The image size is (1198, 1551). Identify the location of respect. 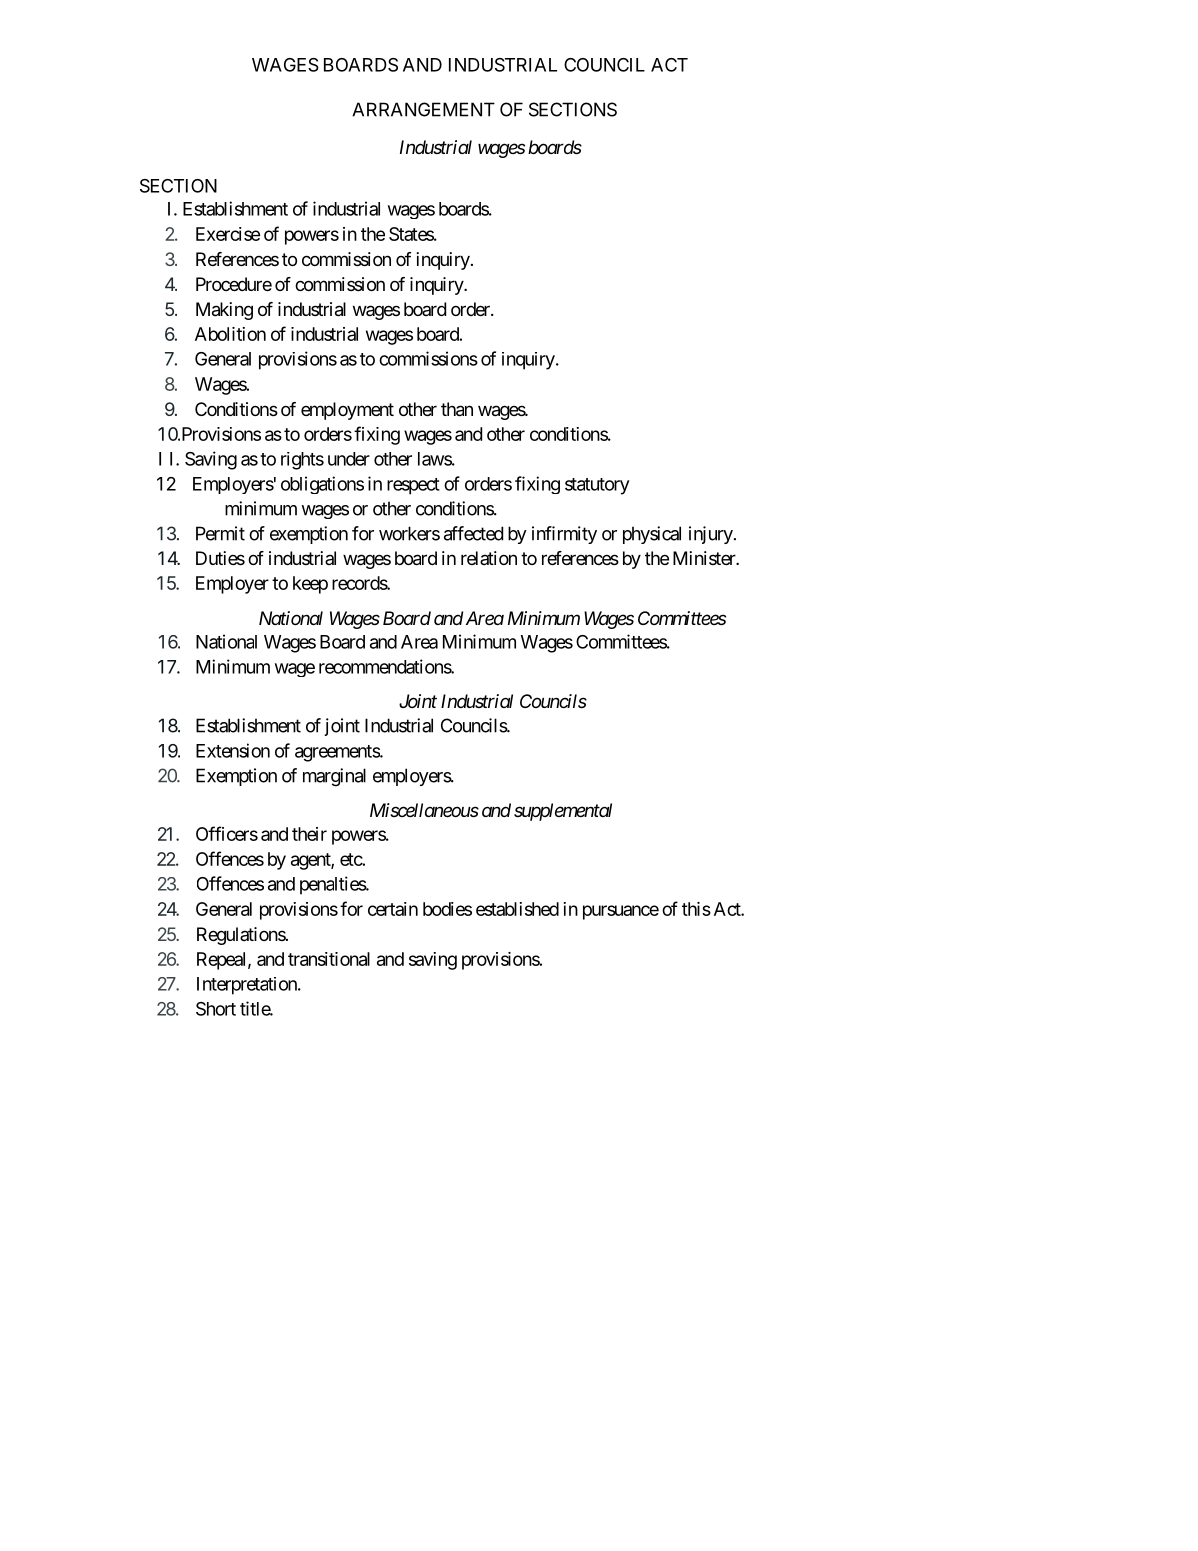
(413, 486).
